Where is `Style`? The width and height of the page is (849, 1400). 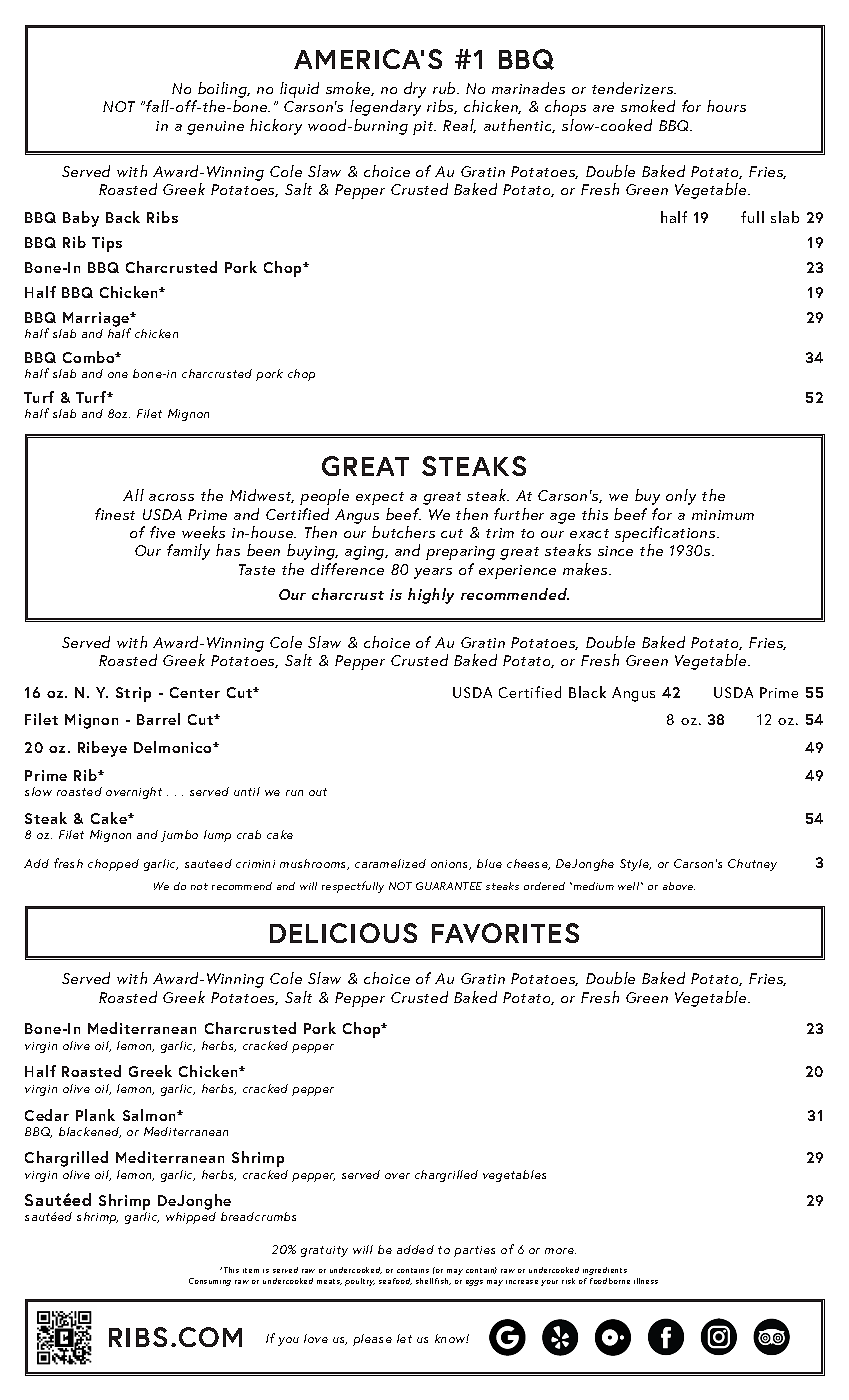 Style is located at coordinates (635, 865).
